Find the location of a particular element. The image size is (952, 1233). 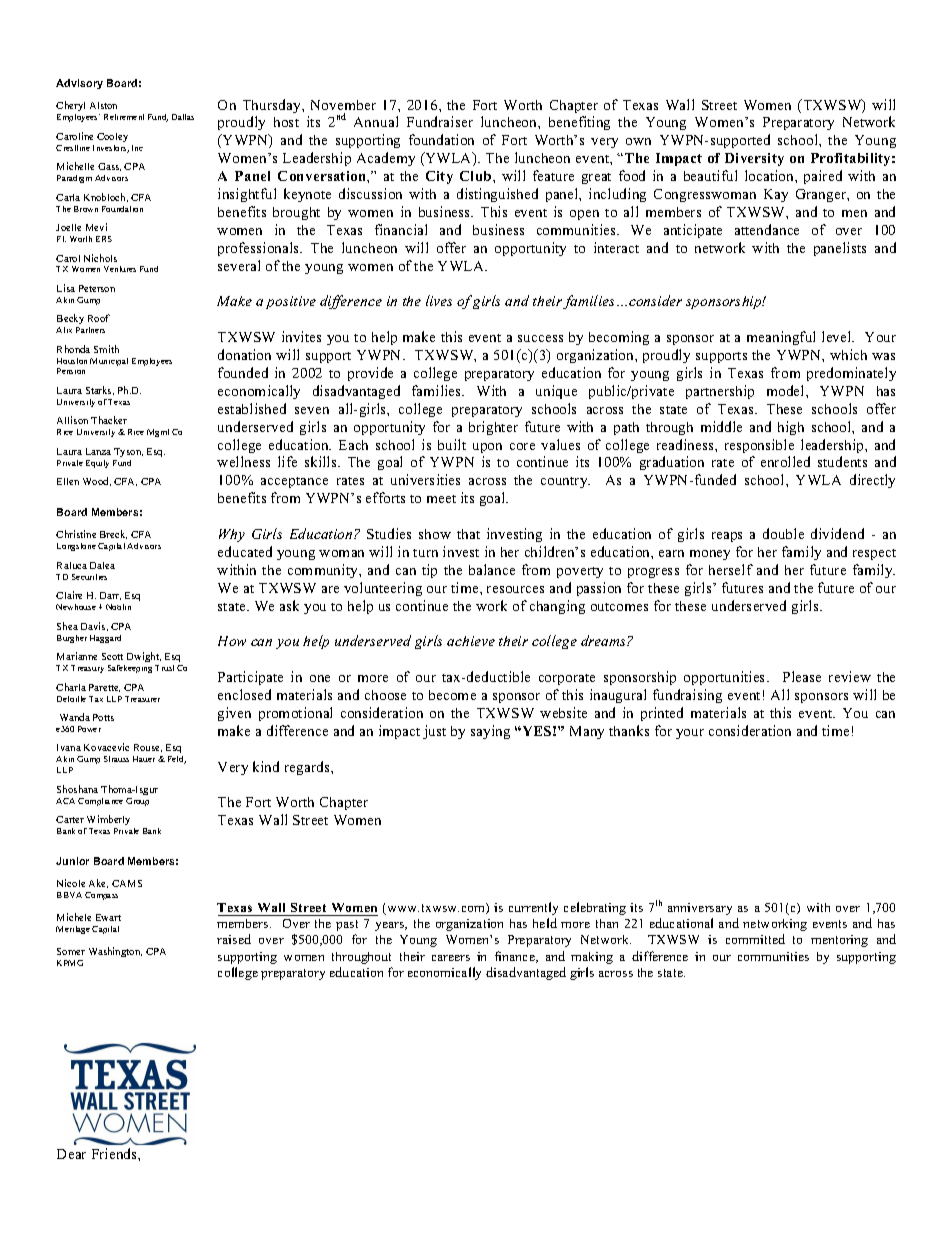

lives is located at coordinates (439, 300).
